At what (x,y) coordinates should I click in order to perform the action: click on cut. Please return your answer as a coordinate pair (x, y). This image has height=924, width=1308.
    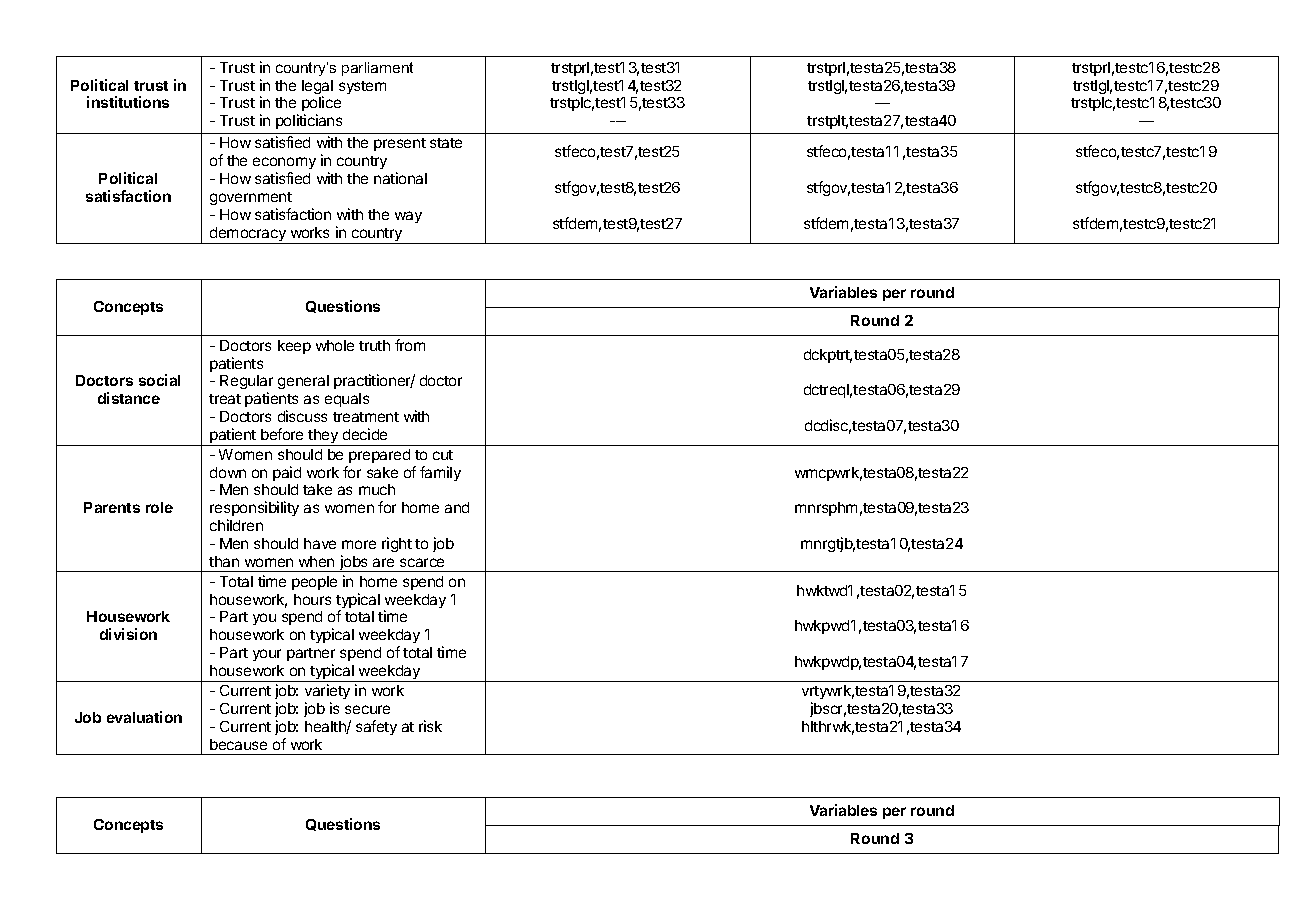
    Looking at the image, I should click on (443, 455).
